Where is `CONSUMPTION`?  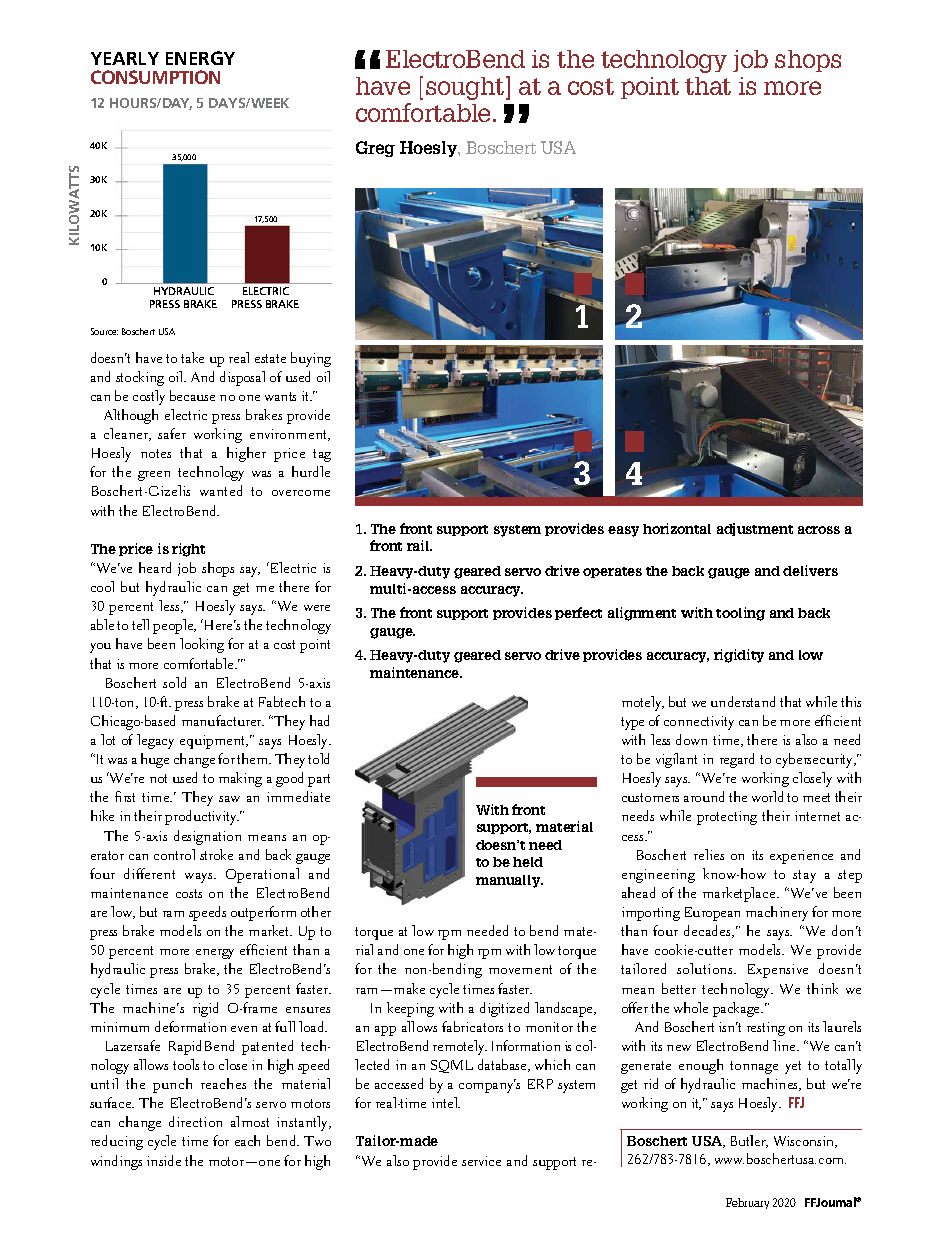 CONSUMPTION is located at coordinates (155, 77).
